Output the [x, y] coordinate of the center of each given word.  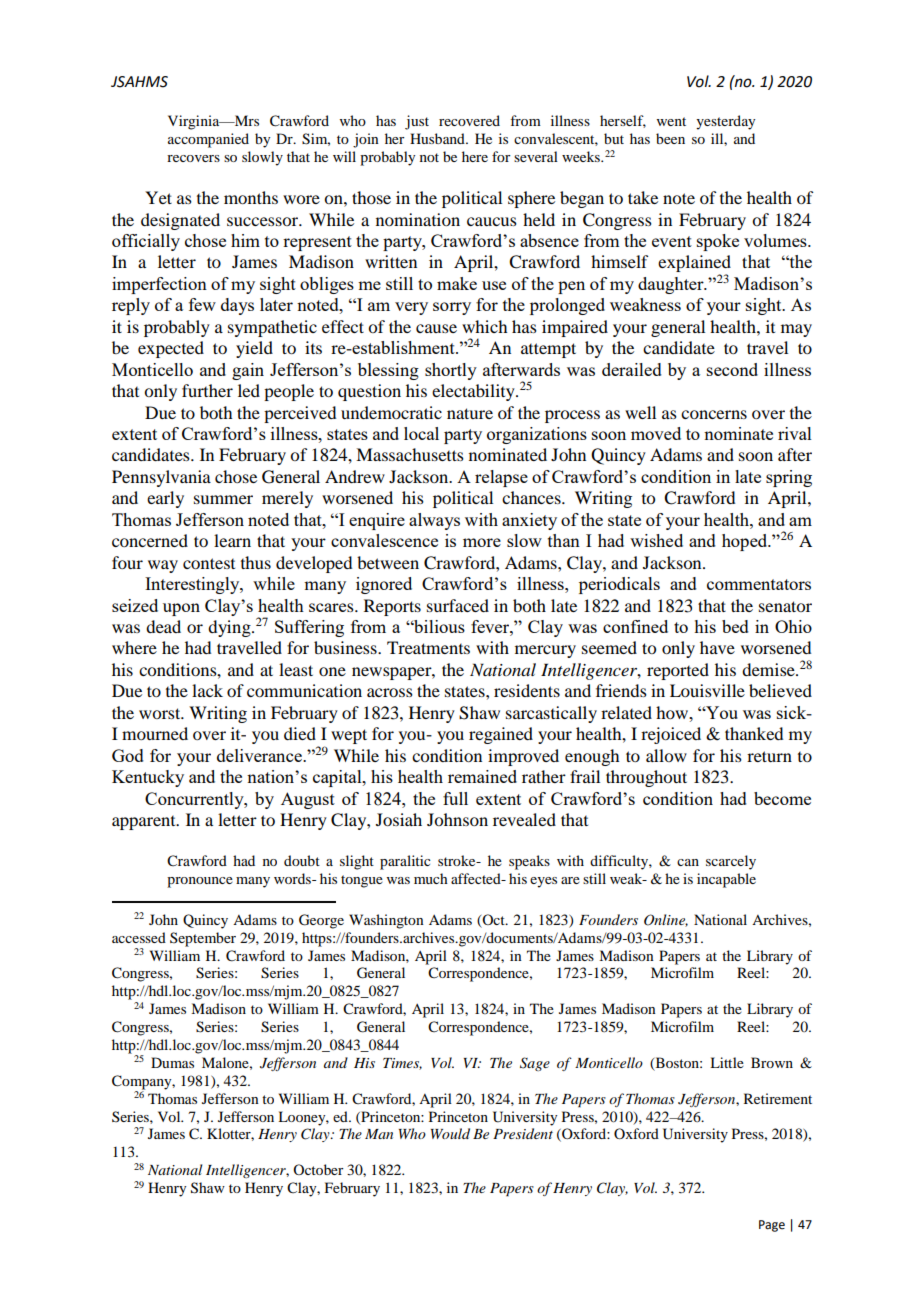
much [431, 878]
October [318, 1169]
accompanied [208, 140]
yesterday [725, 122]
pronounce [200, 882]
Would [450, 1133]
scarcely [731, 862]
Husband [438, 138]
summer [223, 499]
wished [656, 540]
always [434, 521]
